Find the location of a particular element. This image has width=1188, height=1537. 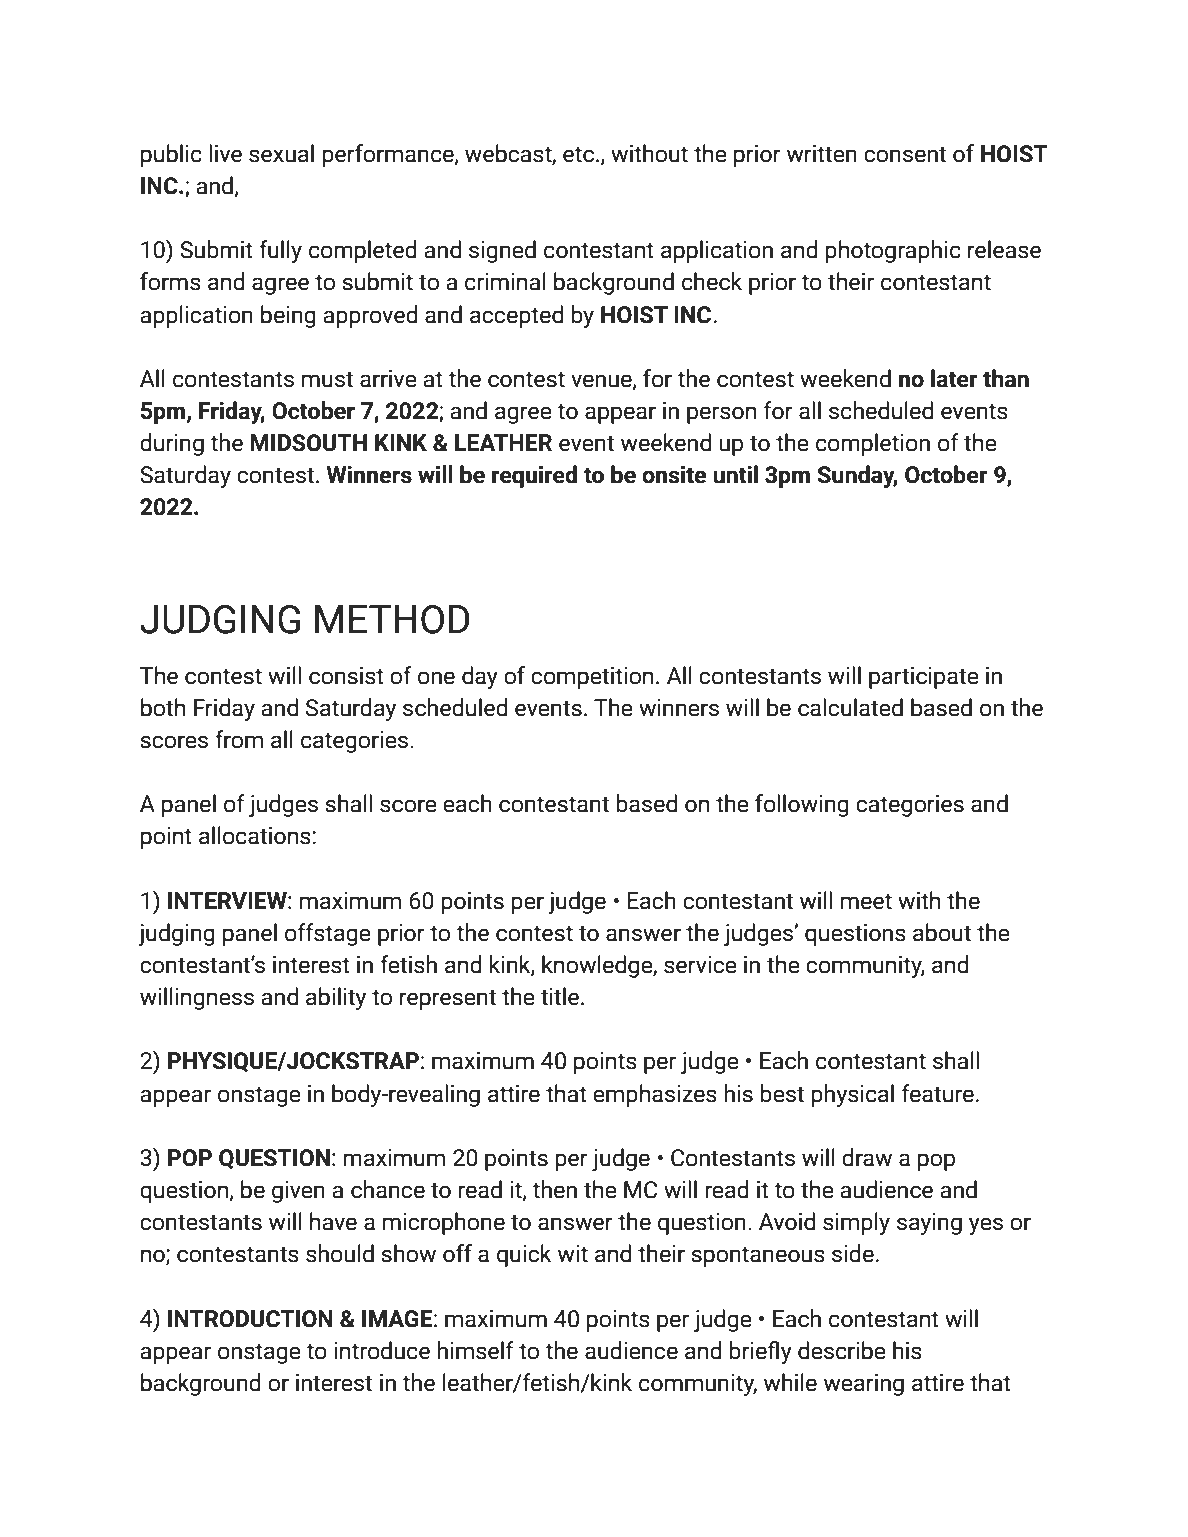

from is located at coordinates (239, 739).
